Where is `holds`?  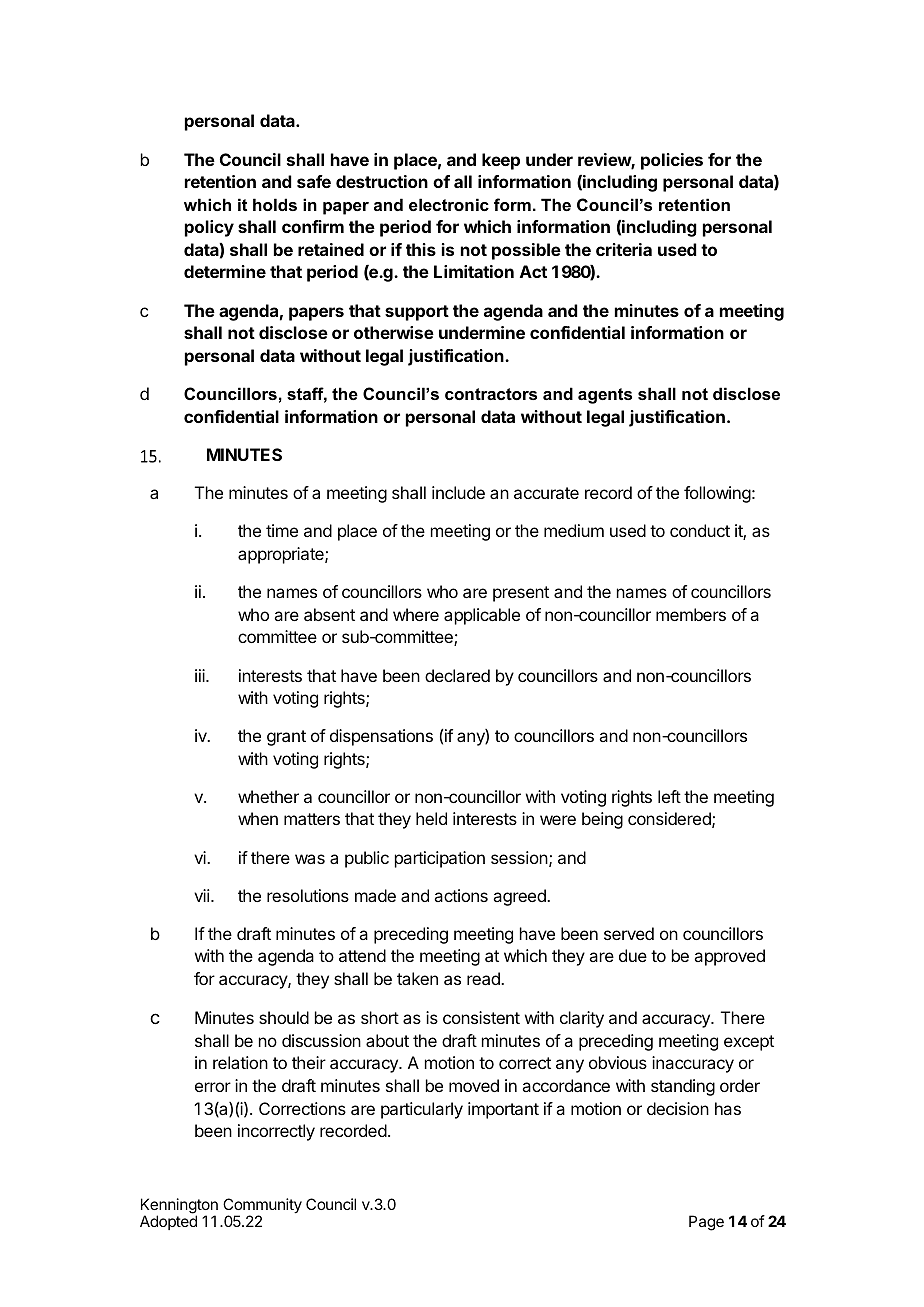 holds is located at coordinates (275, 204).
